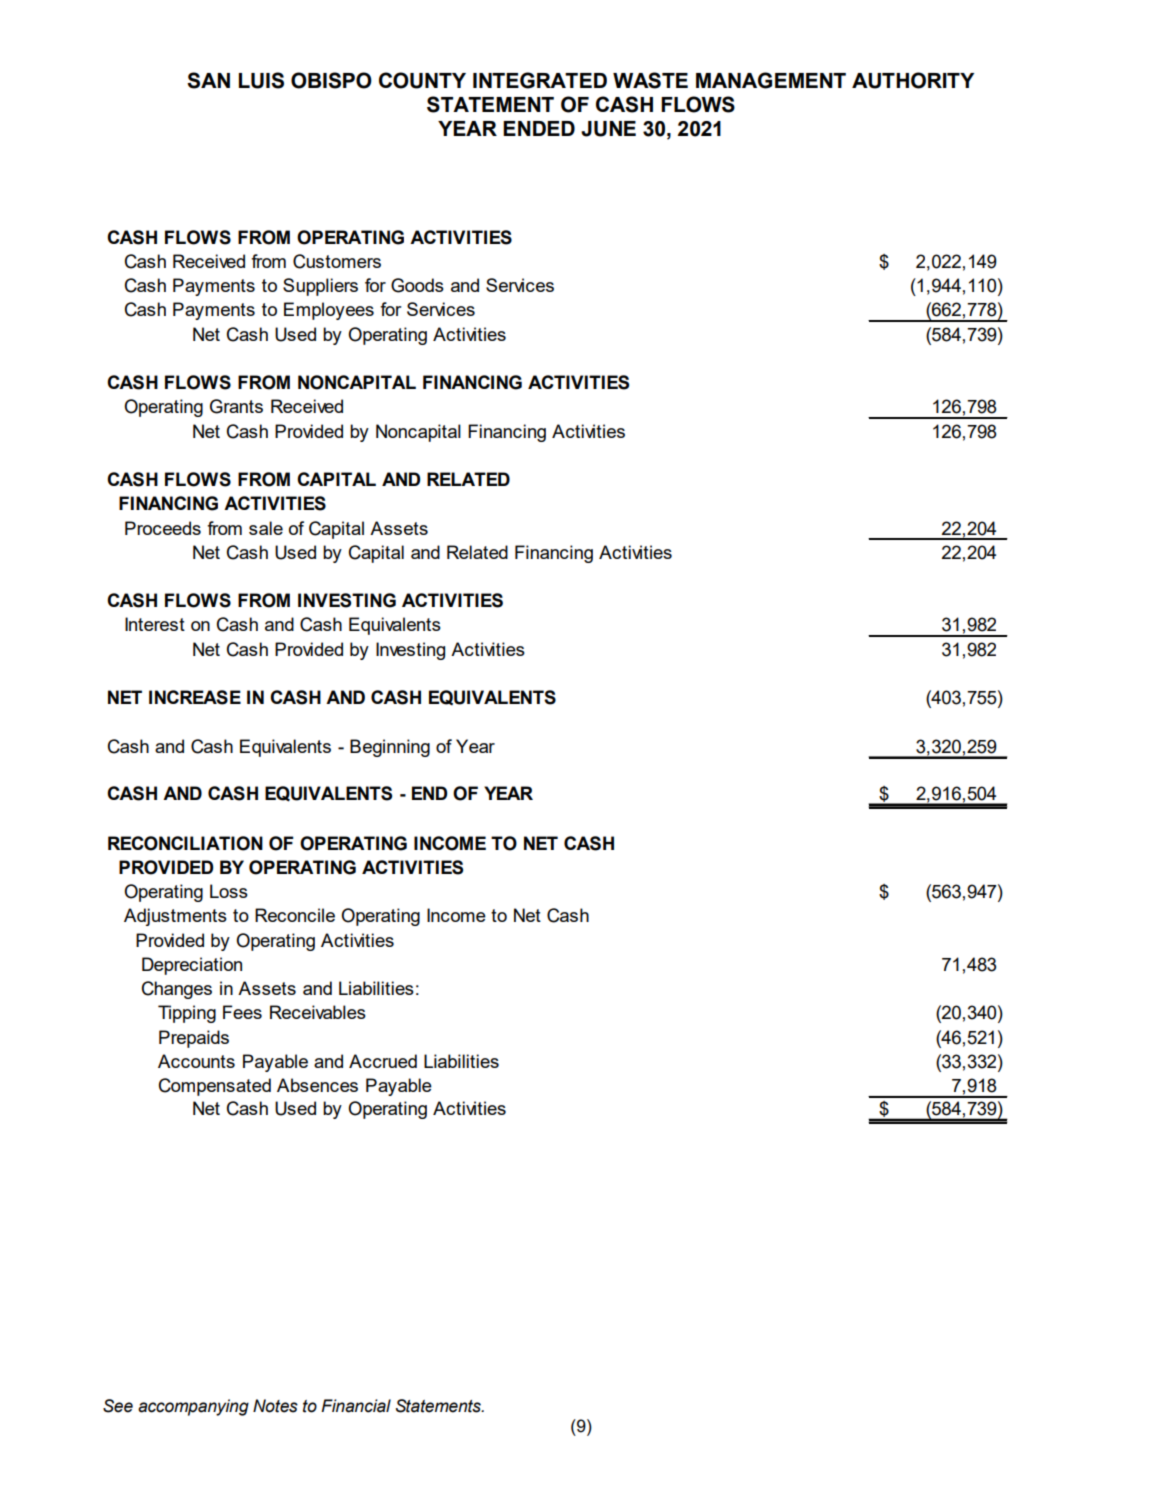 This screenshot has height=1504, width=1162. Describe the element at coordinates (383, 1061) in the screenshot. I see `Accrued` at that location.
